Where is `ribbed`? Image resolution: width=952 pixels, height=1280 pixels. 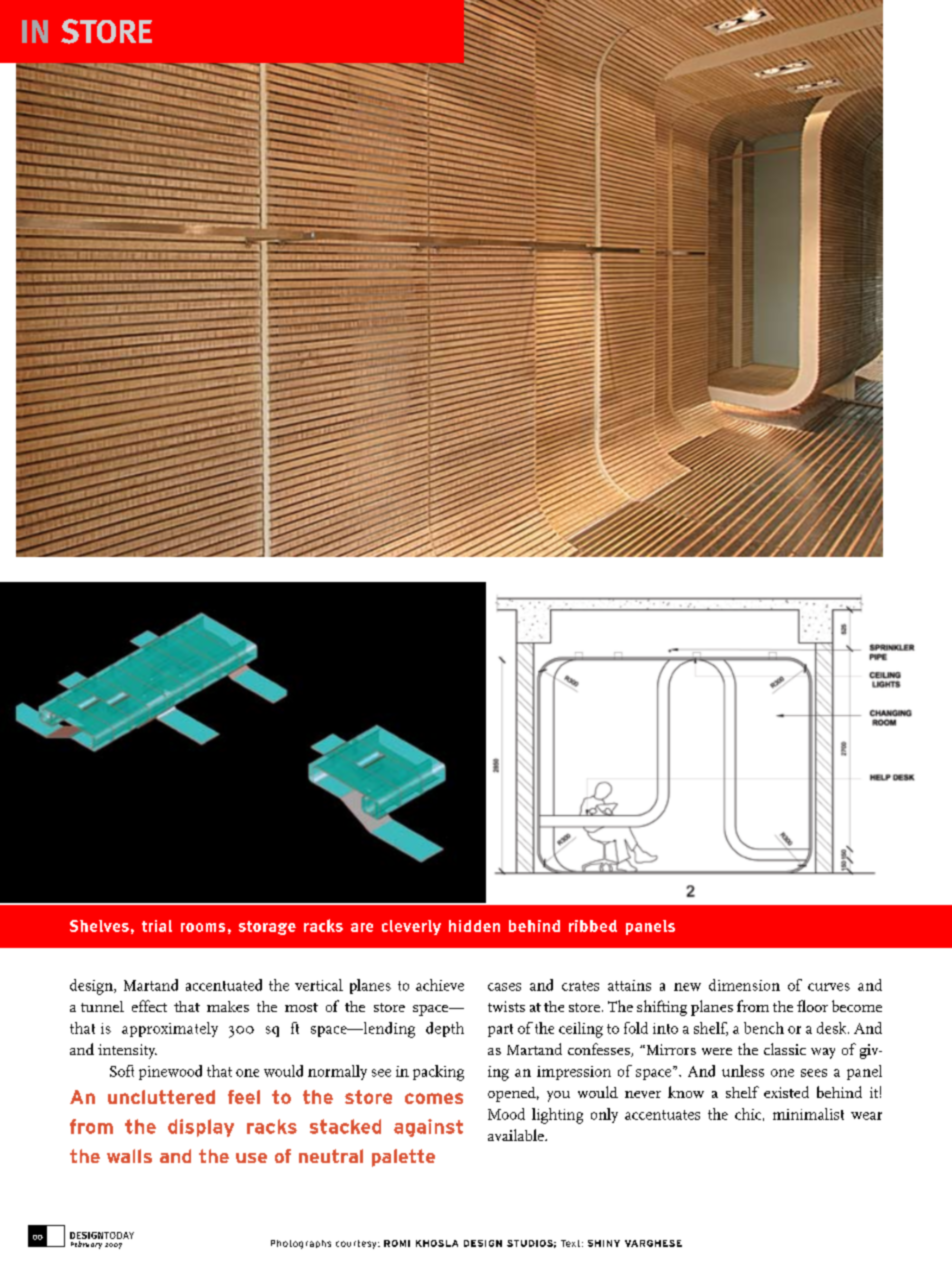 ribbed is located at coordinates (593, 926).
